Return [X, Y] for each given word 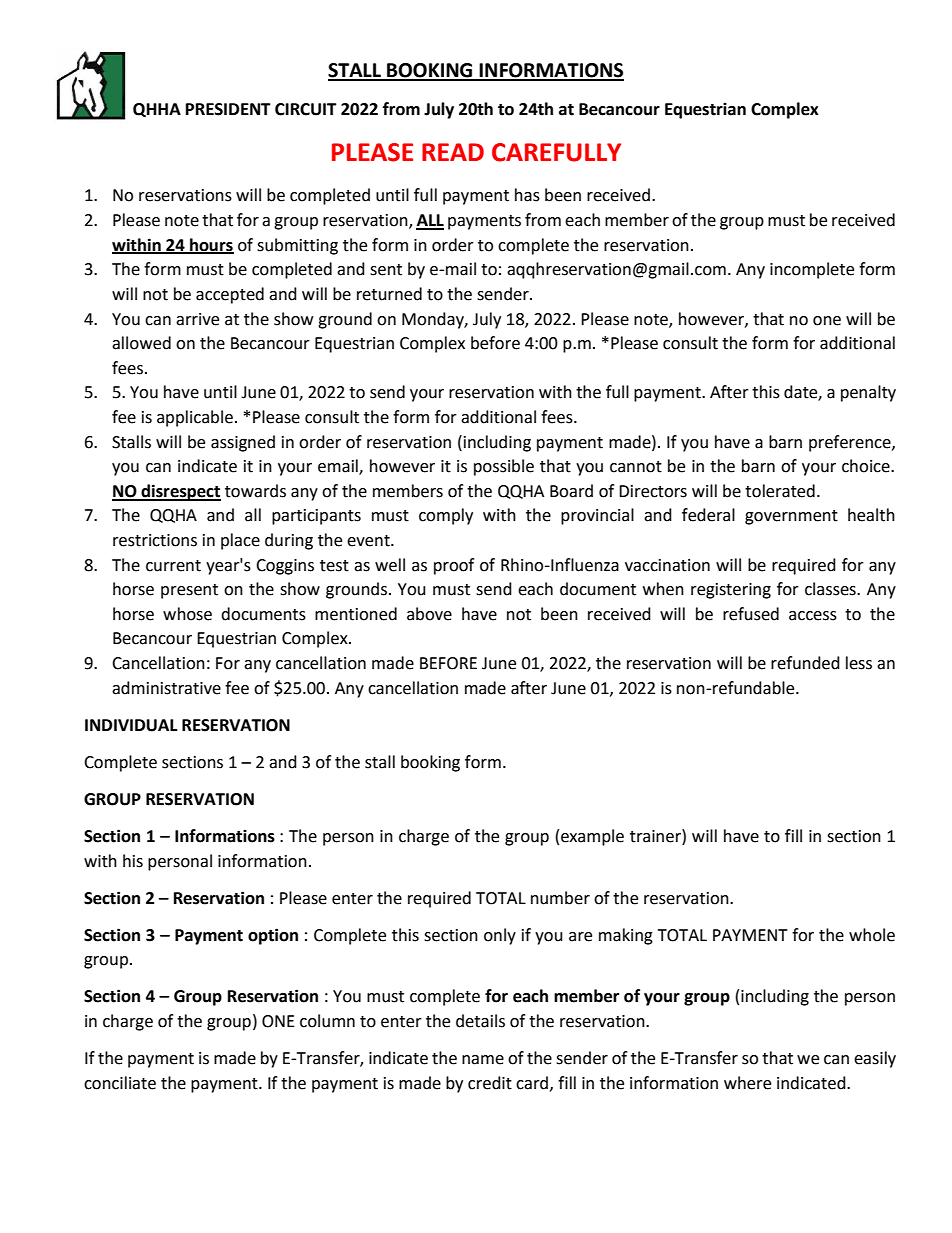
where [747, 1083]
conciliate [120, 1083]
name [483, 1060]
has [527, 195]
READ [453, 152]
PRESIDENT [228, 109]
